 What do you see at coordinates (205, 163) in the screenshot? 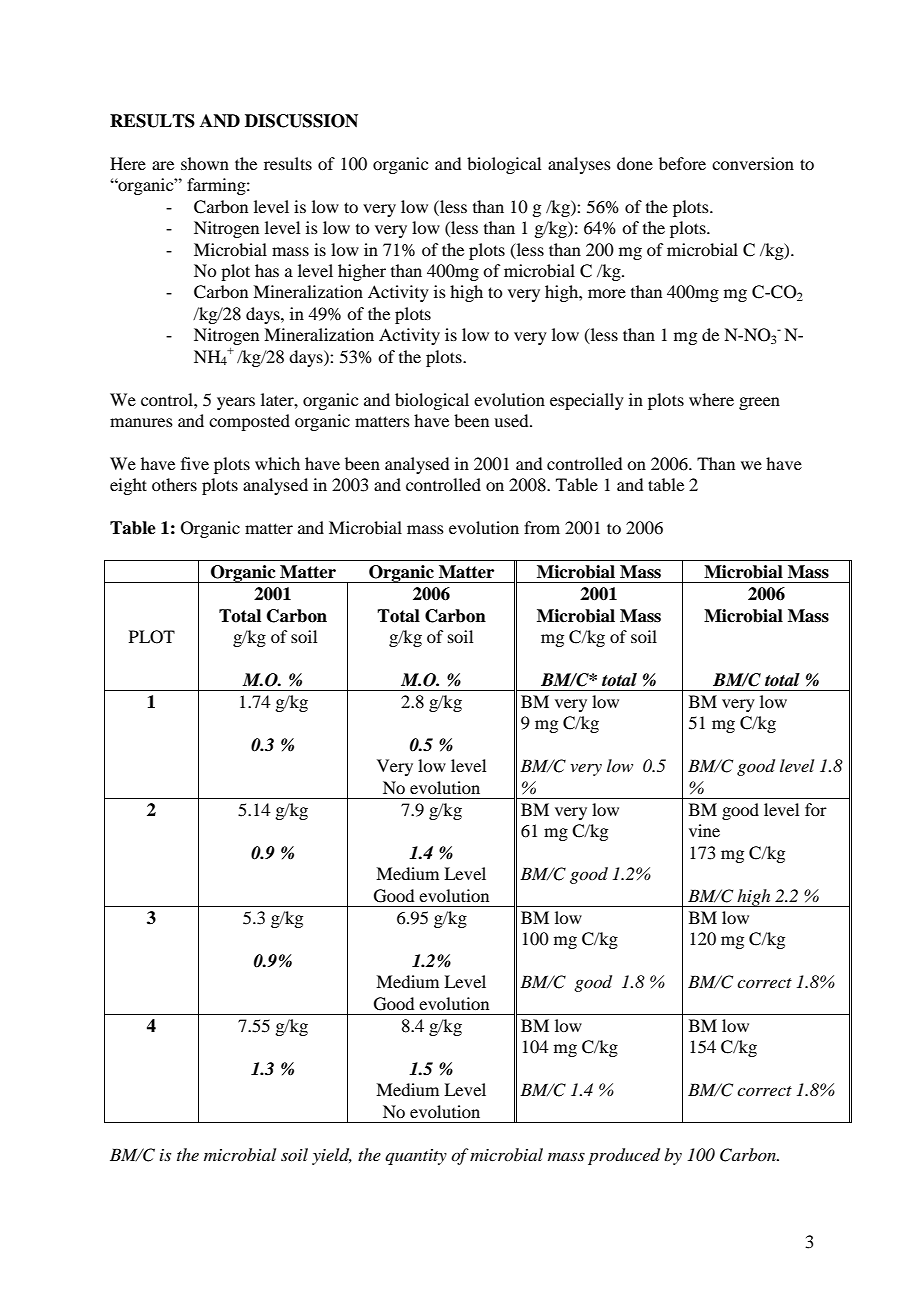
I see `shown` at bounding box center [205, 163].
